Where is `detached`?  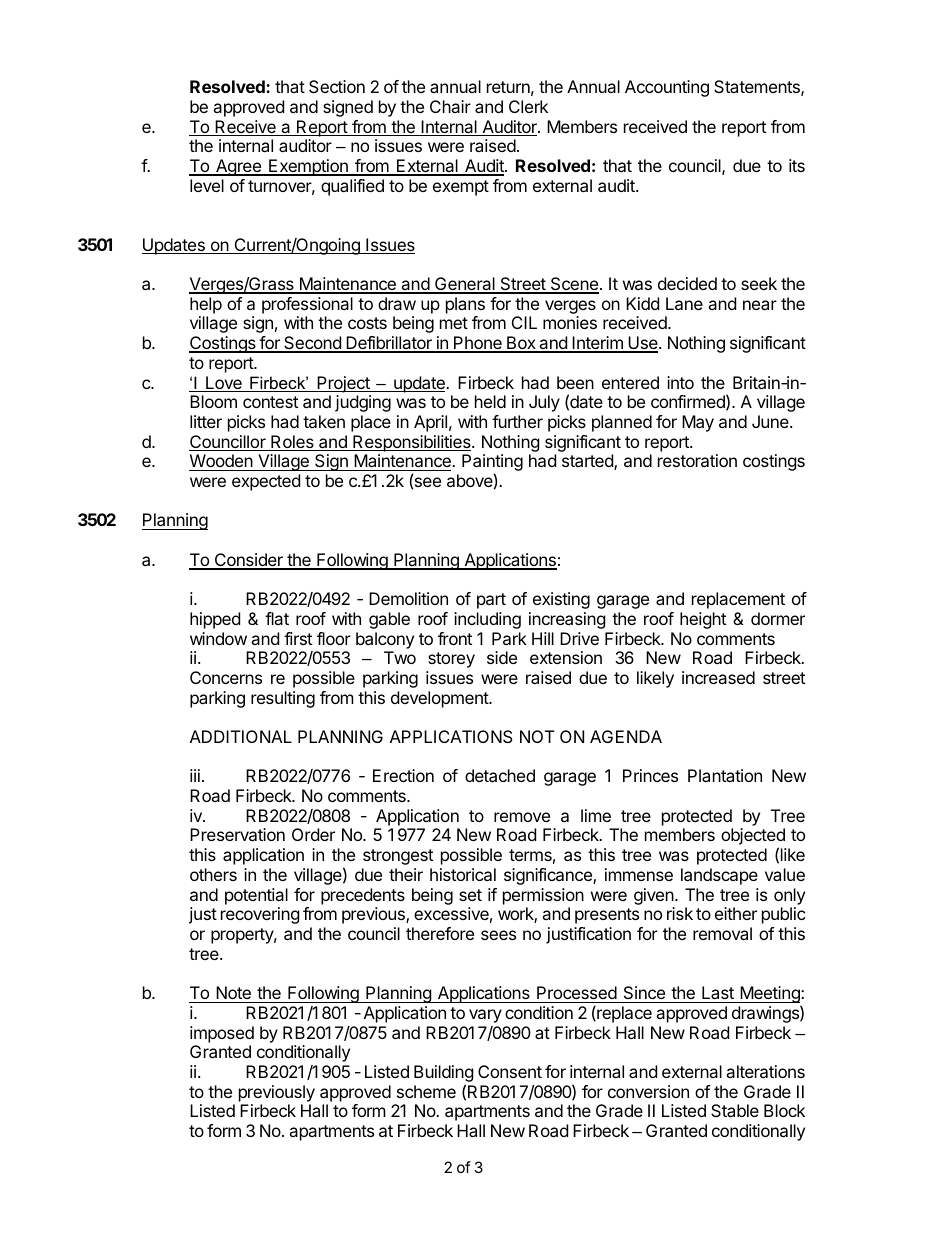
detached is located at coordinates (500, 775).
